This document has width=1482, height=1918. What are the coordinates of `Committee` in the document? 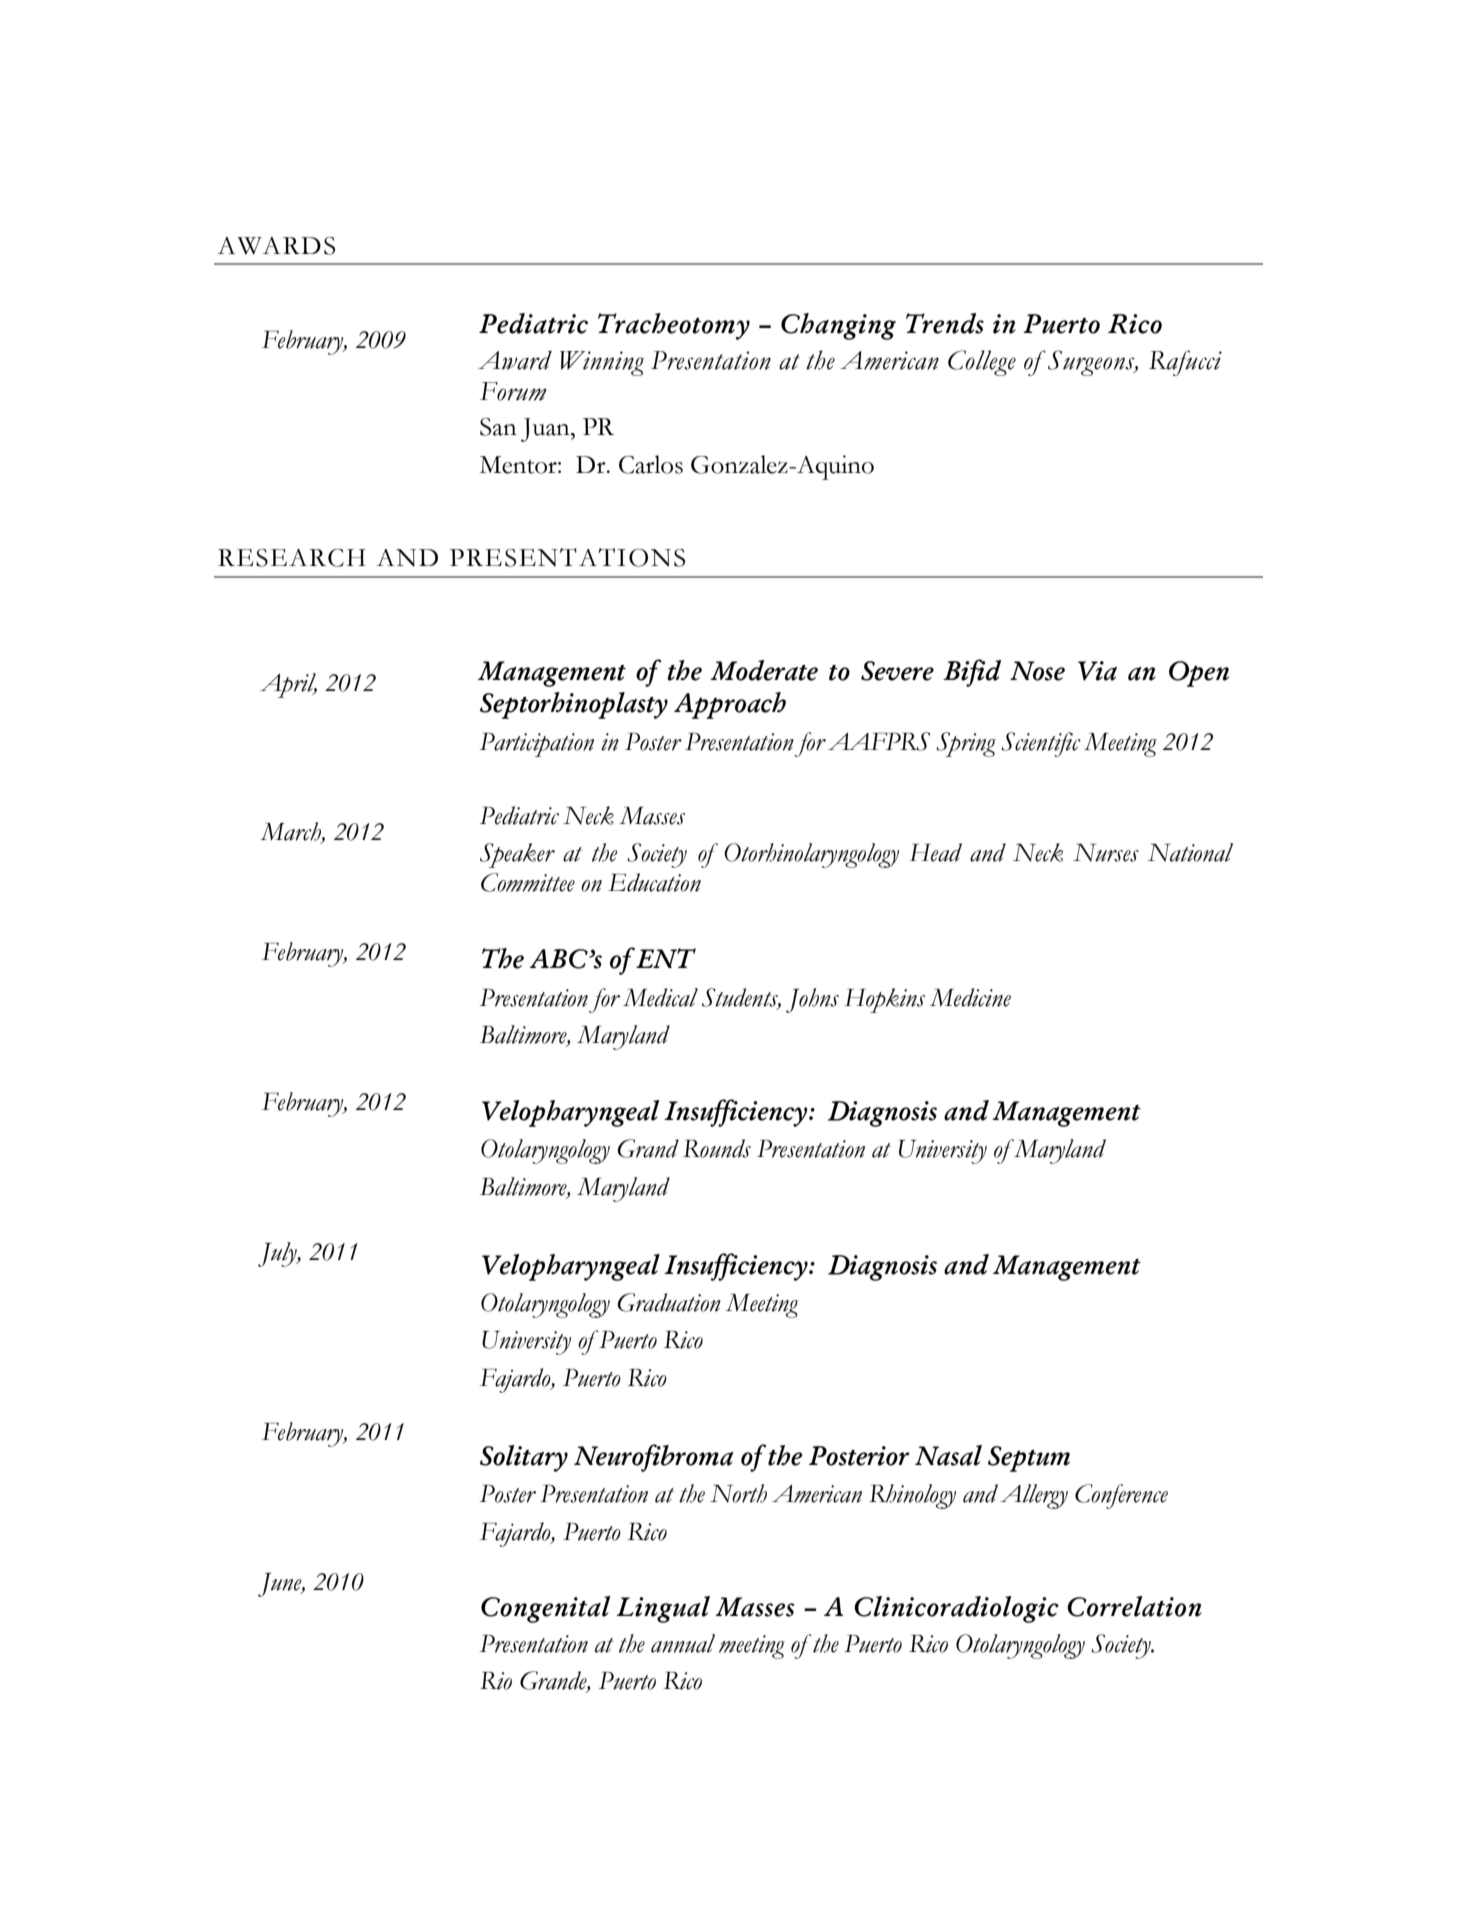 It's located at (528, 882).
